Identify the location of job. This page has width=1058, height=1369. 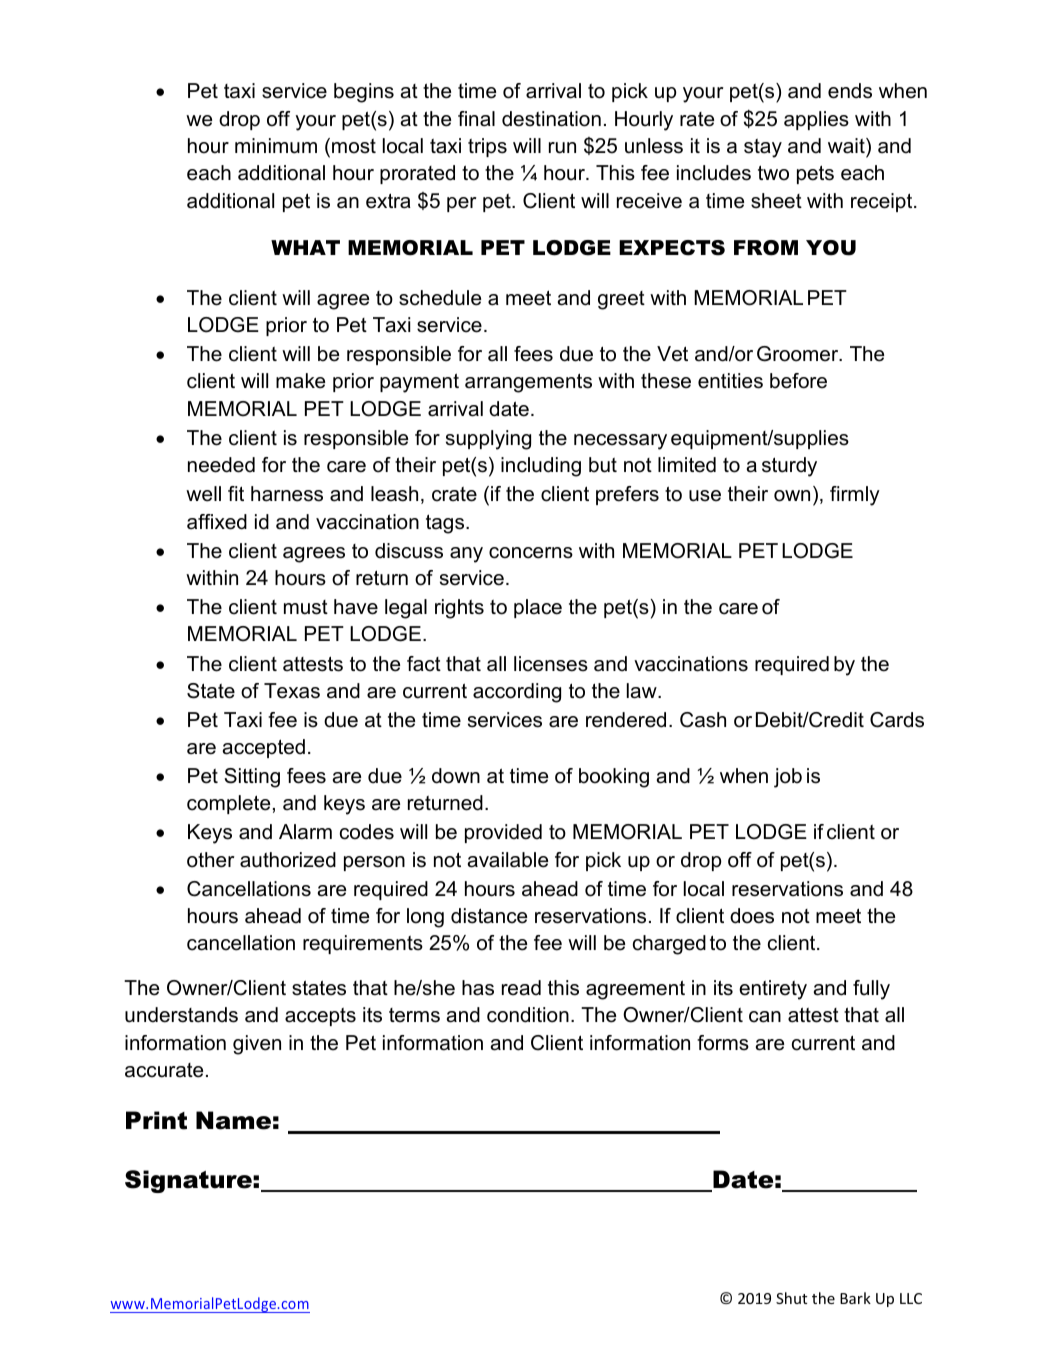
(788, 778).
